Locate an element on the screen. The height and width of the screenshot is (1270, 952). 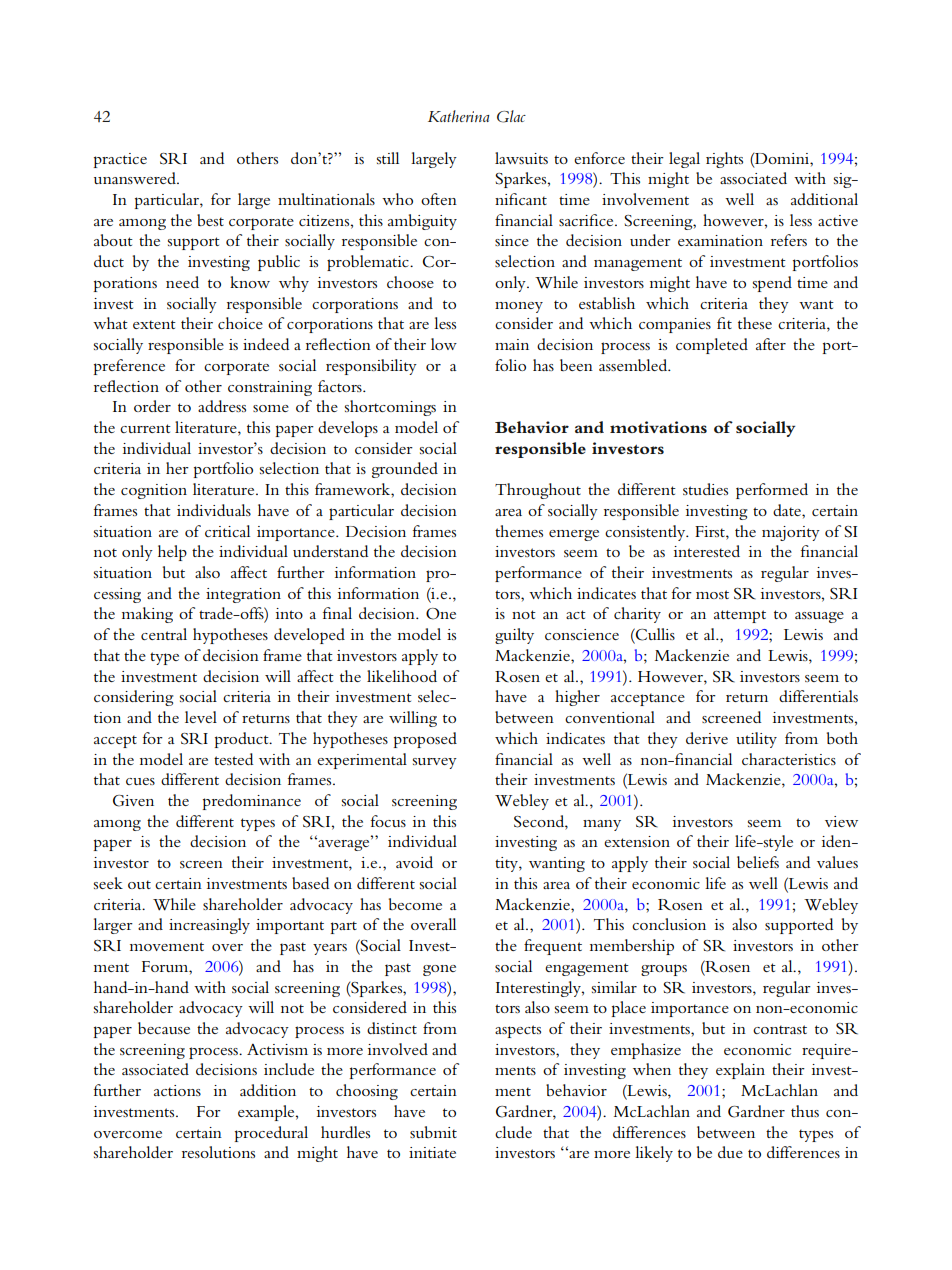
due is located at coordinates (730, 1152).
